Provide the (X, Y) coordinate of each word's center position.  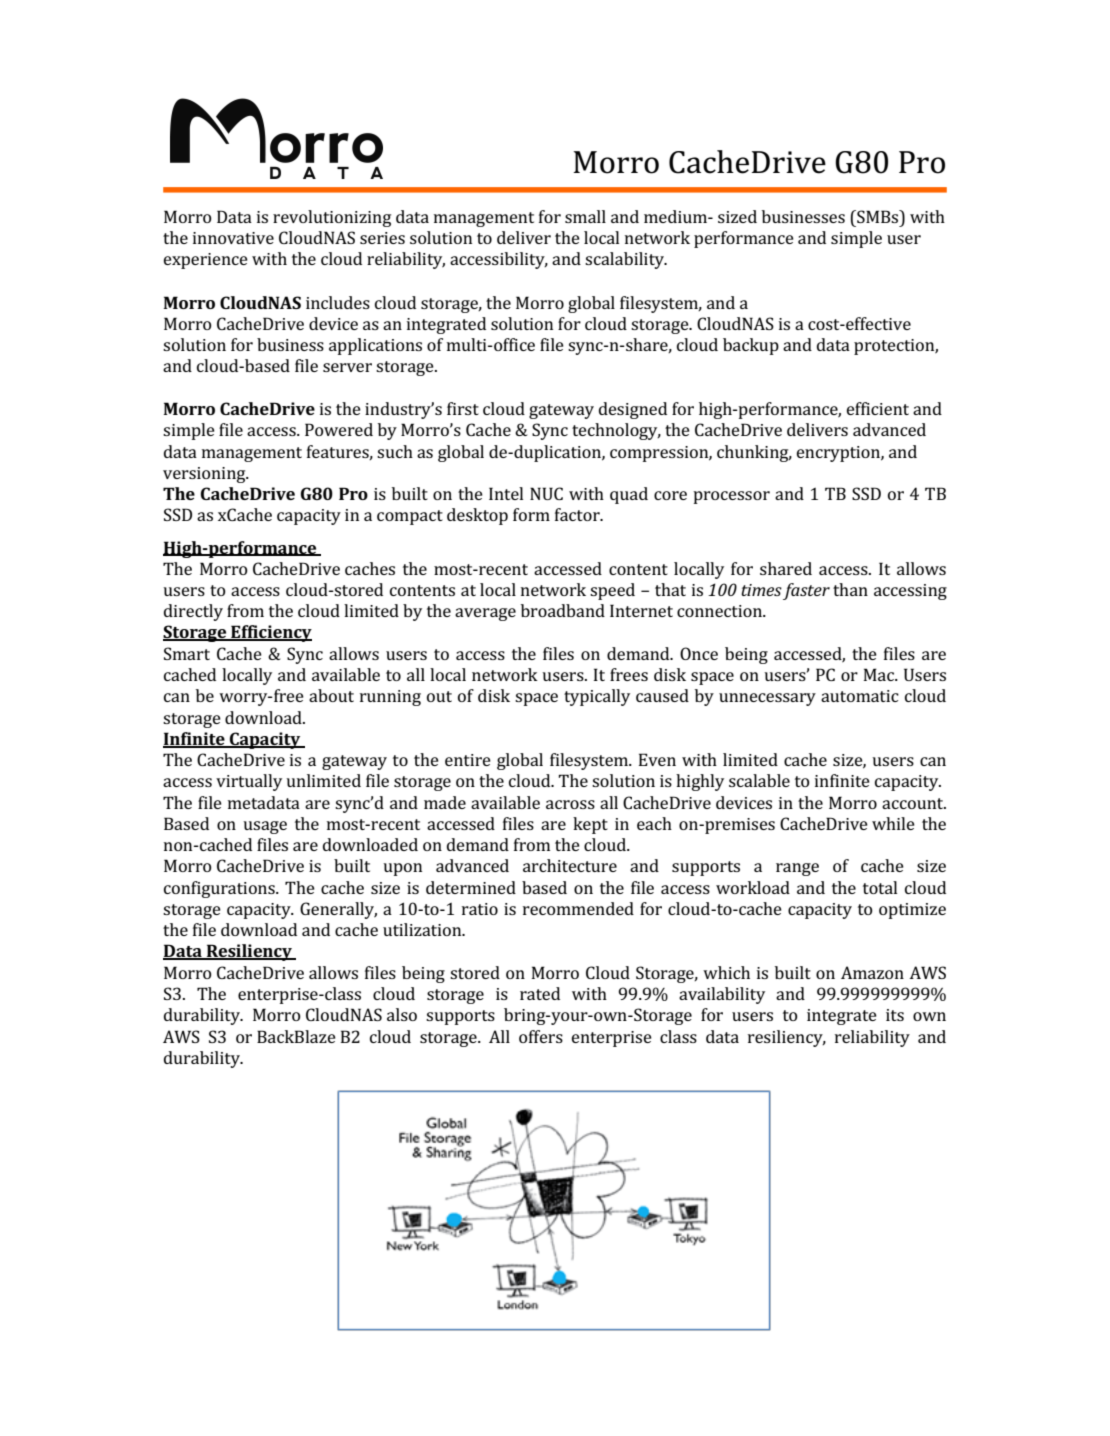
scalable (759, 780)
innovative (233, 238)
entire (468, 760)
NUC (546, 493)
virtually (249, 782)
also (402, 1014)
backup (751, 346)
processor (731, 497)
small (585, 216)
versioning (205, 475)
